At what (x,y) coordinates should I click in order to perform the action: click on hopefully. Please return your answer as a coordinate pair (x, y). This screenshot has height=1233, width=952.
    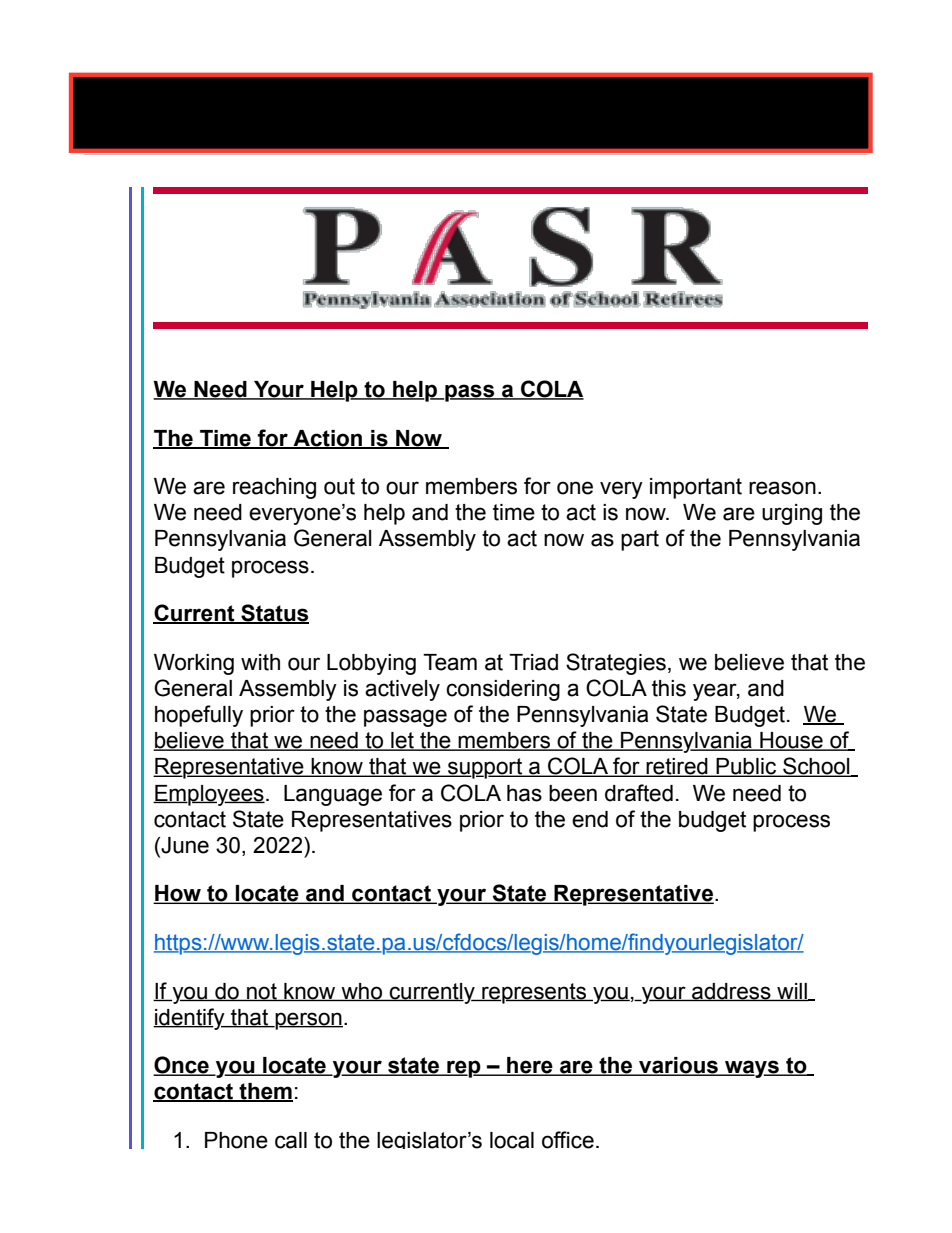
    Looking at the image, I should click on (199, 716).
